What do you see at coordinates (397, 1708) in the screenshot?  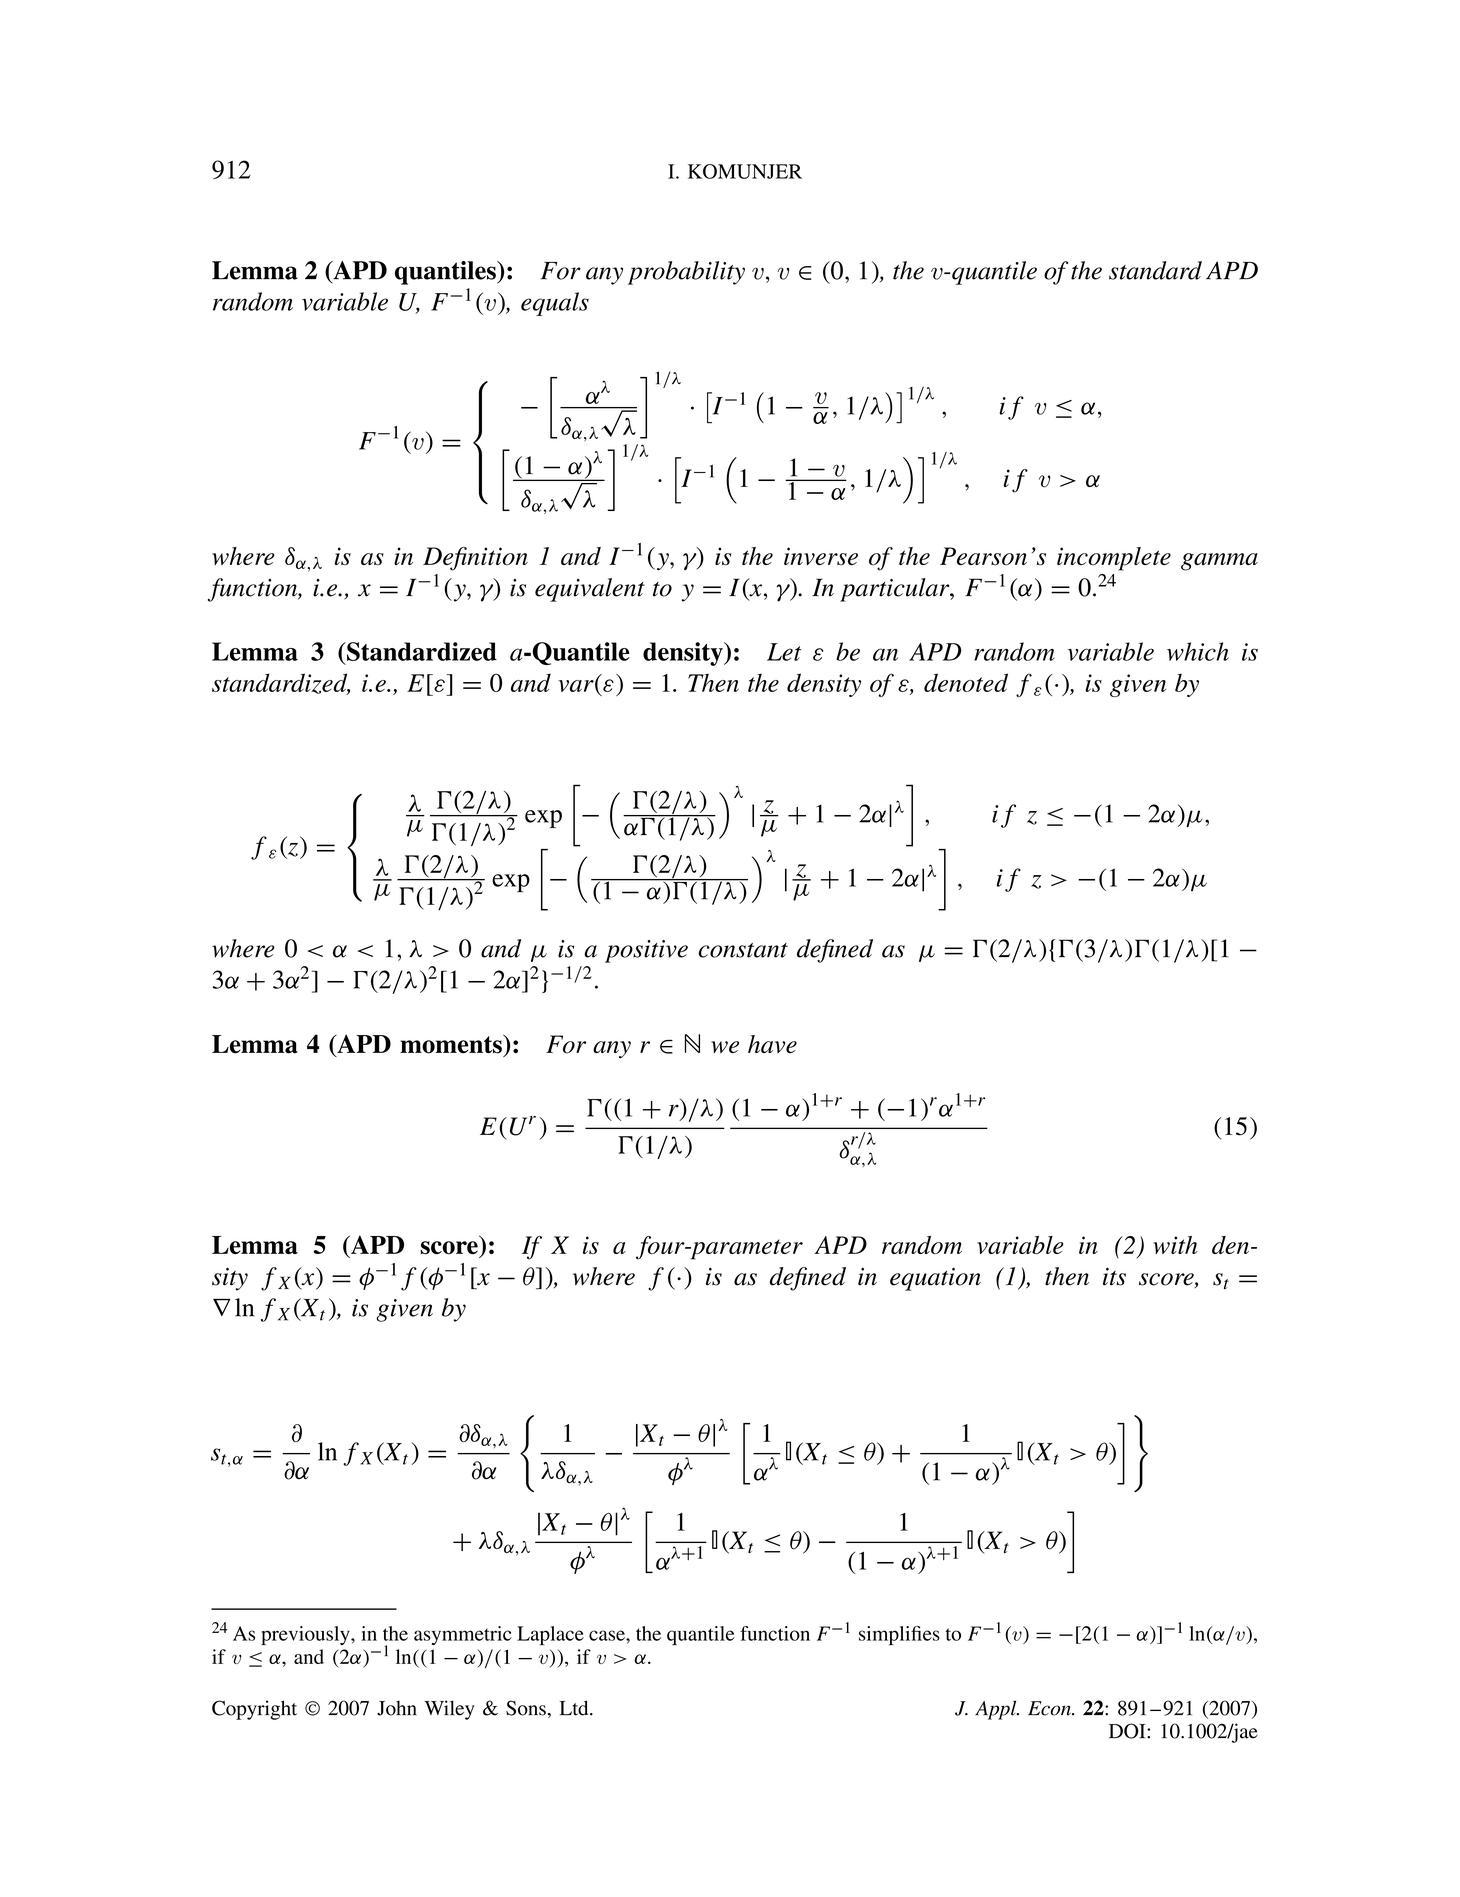 I see `John` at bounding box center [397, 1708].
